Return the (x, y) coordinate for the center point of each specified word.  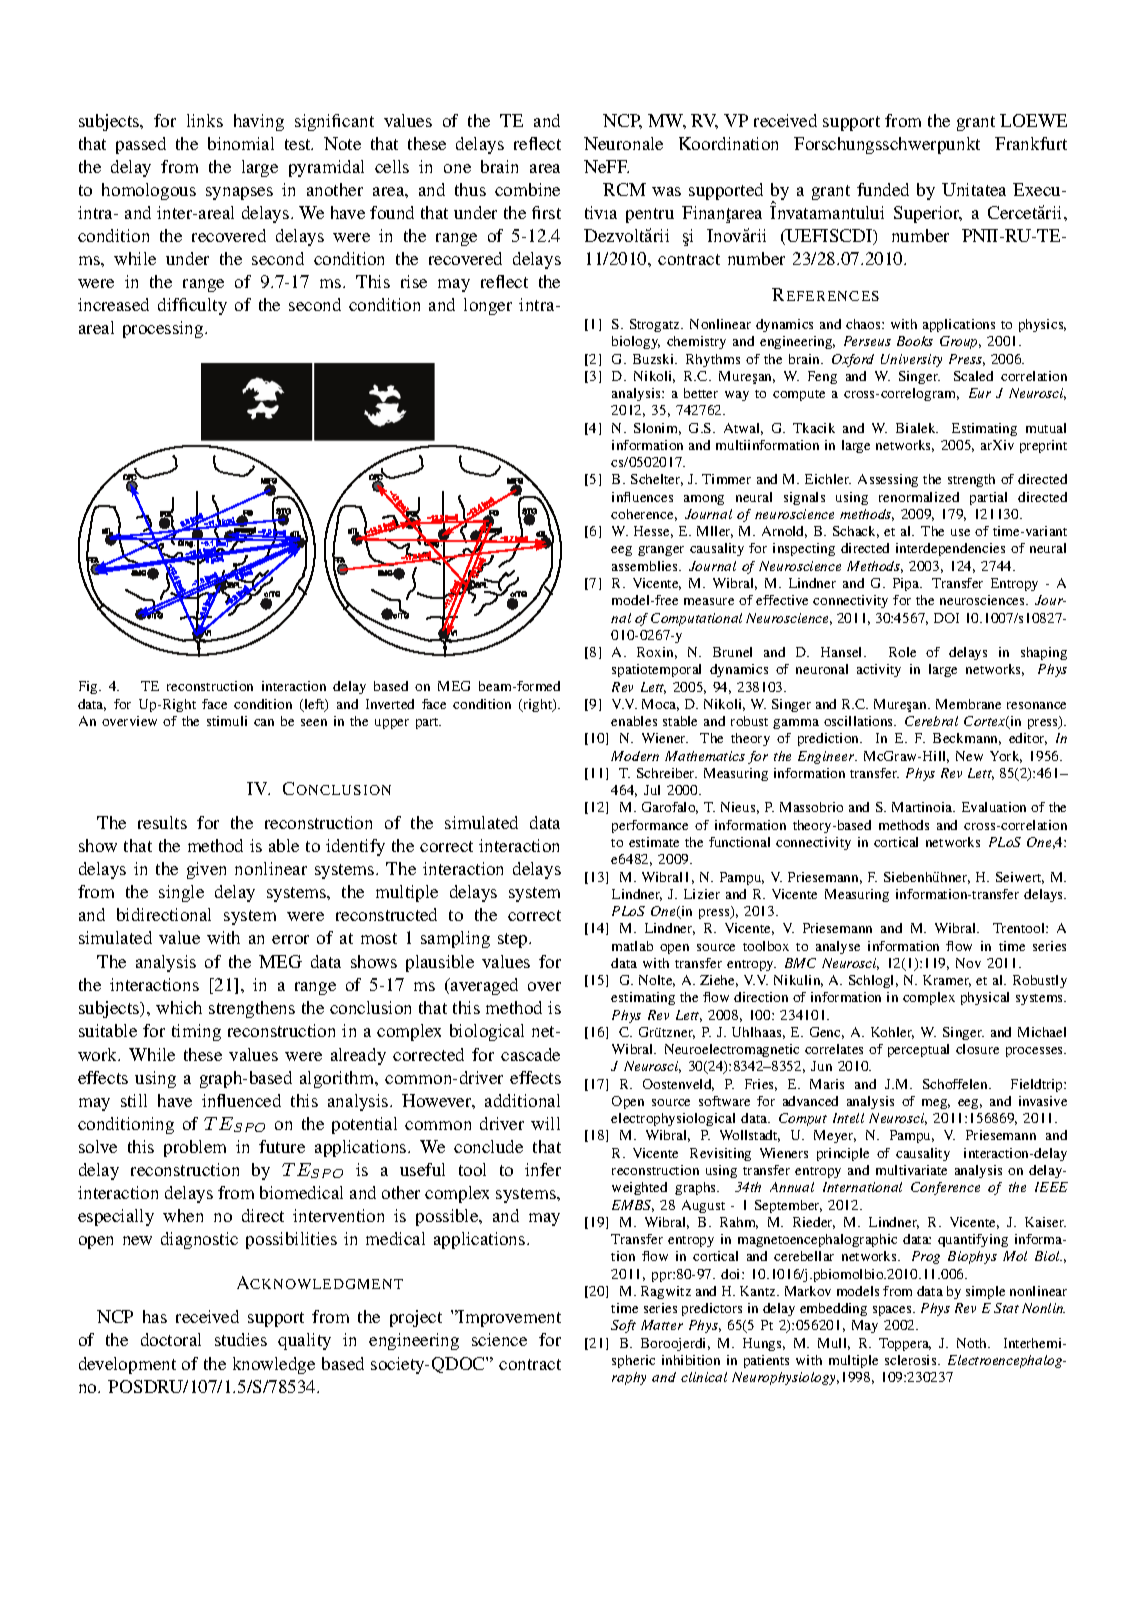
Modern (635, 756)
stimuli (227, 721)
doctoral (171, 1339)
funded (883, 189)
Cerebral (931, 721)
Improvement (509, 1318)
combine (527, 189)
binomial (241, 143)
